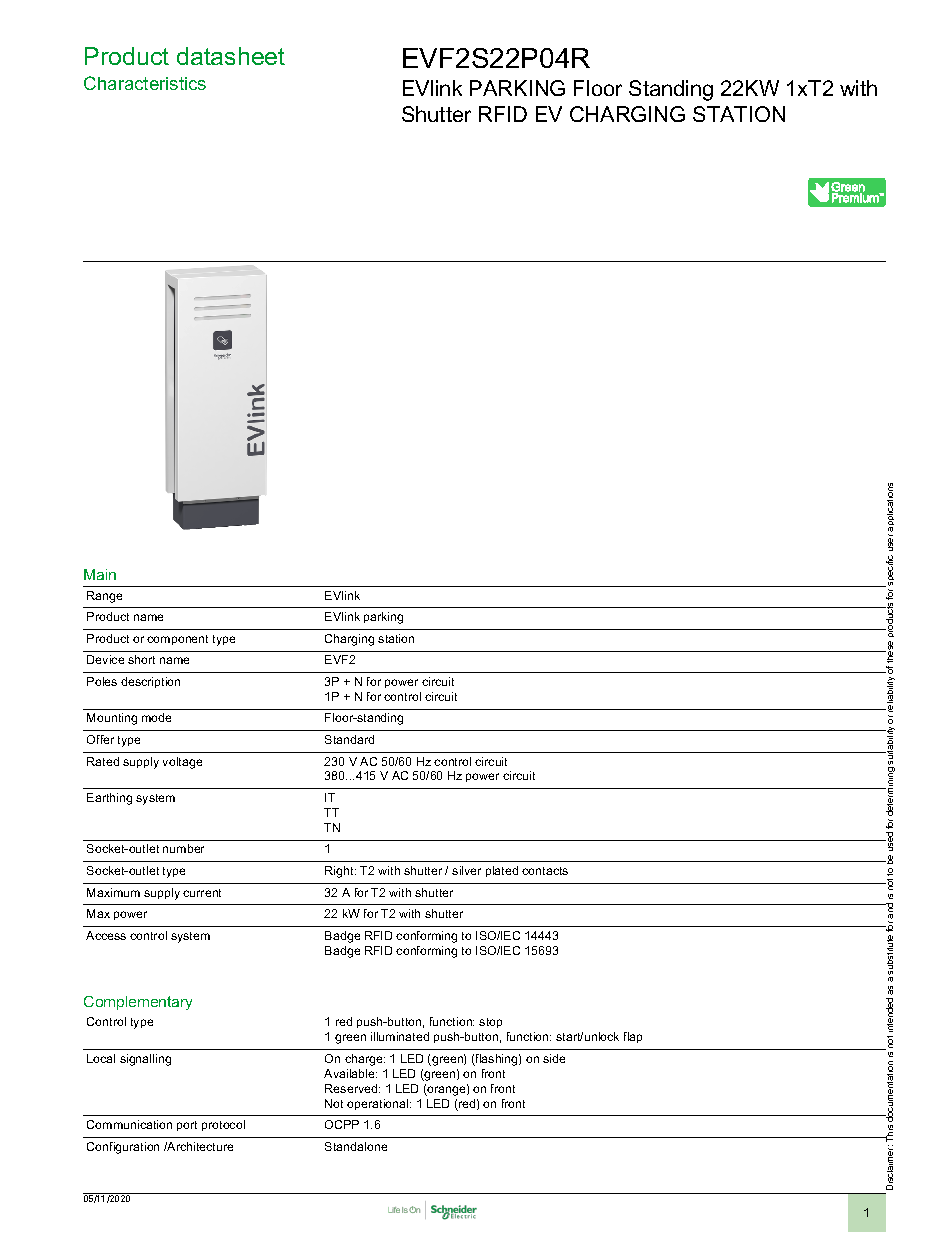 The image size is (952, 1233). I want to click on datasheet, so click(231, 56).
